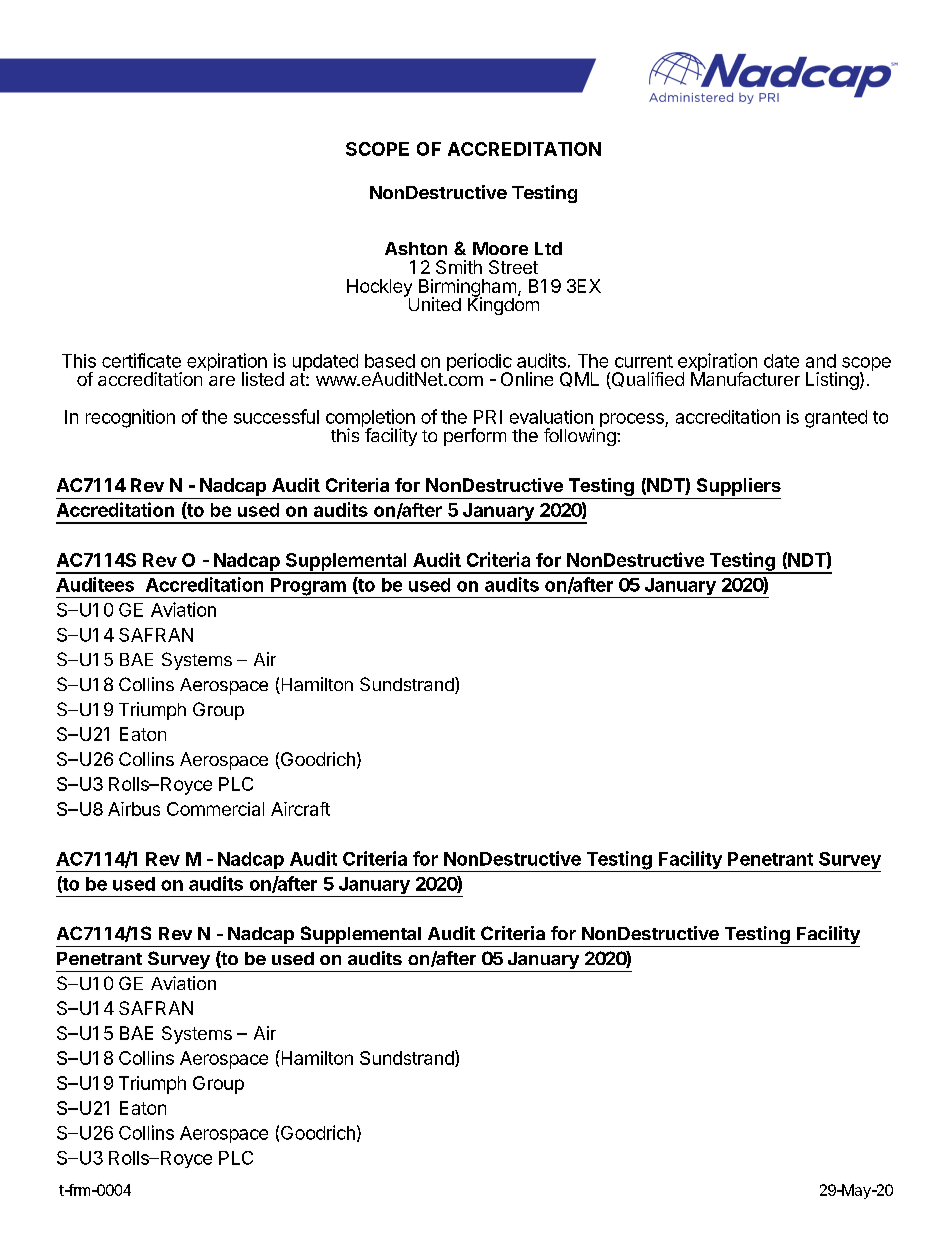  What do you see at coordinates (308, 588) in the image?
I see `Program` at bounding box center [308, 588].
